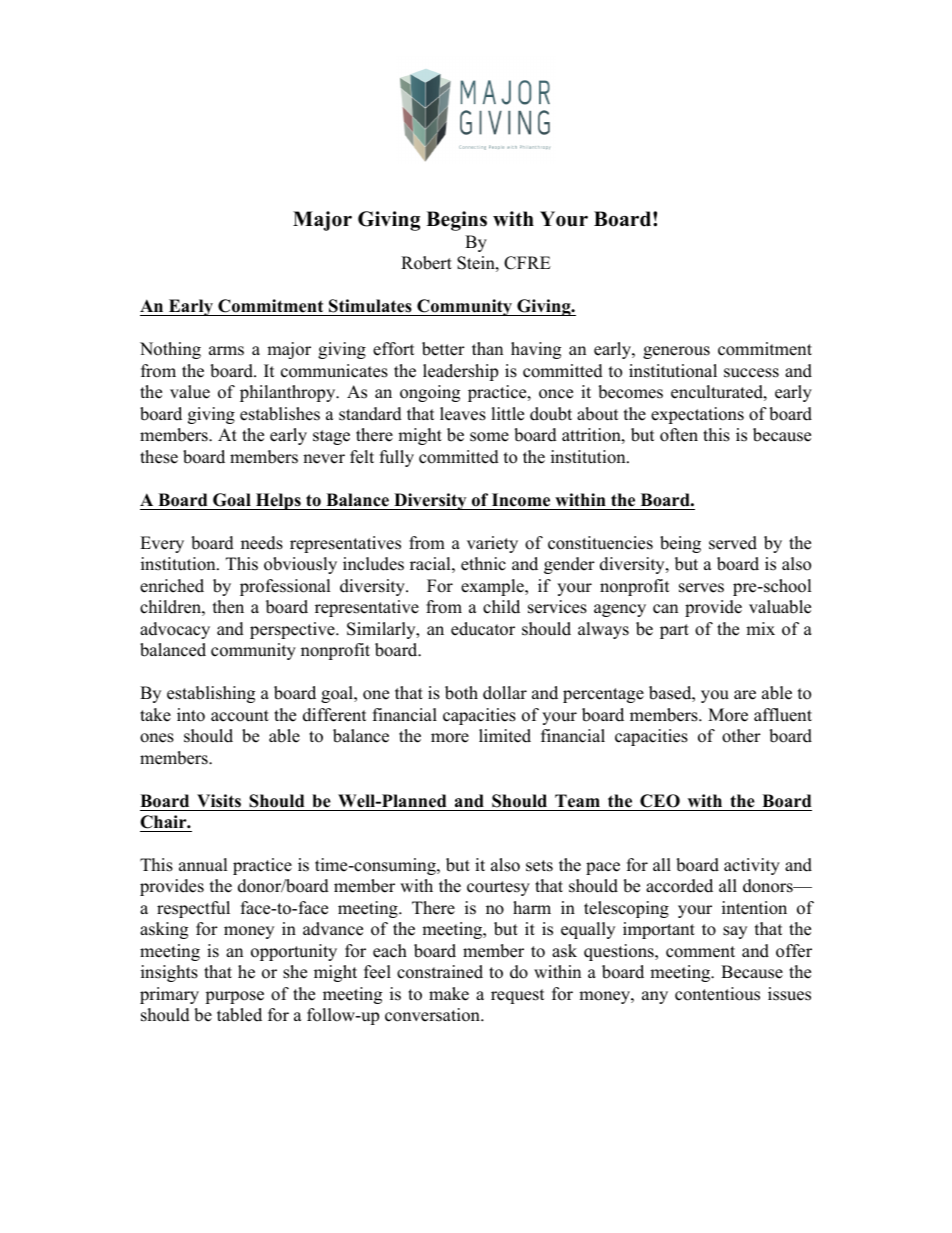 The height and width of the page is (1233, 952). I want to click on Begins, so click(456, 221).
